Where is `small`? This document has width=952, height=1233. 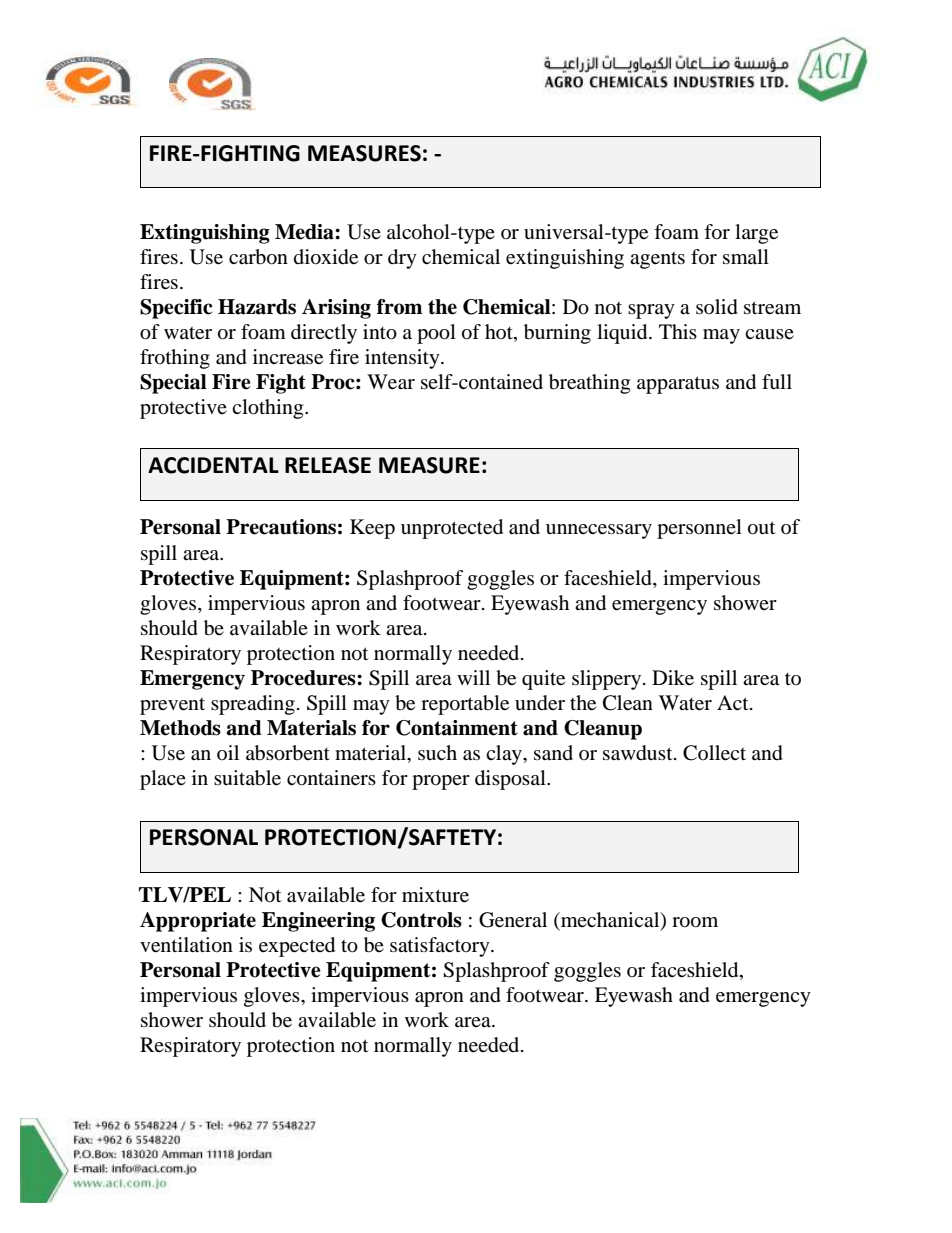 small is located at coordinates (746, 256).
